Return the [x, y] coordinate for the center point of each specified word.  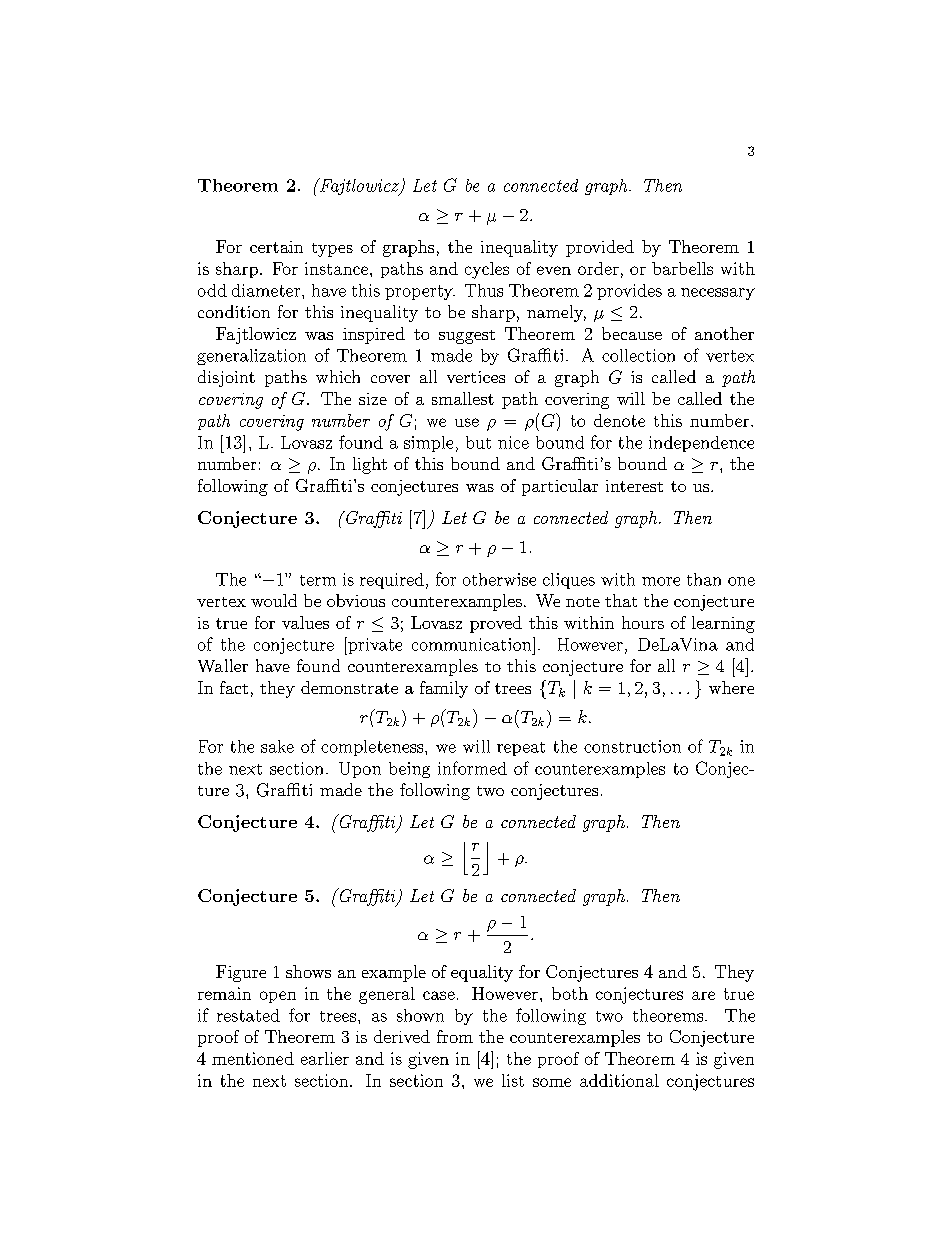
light [370, 465]
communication [473, 644]
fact [234, 687]
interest [634, 486]
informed [472, 768]
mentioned [253, 1058]
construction [632, 746]
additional [619, 1080]
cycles [487, 270]
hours [643, 622]
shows [308, 971]
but [478, 442]
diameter [267, 290]
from [455, 1036]
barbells [682, 268]
